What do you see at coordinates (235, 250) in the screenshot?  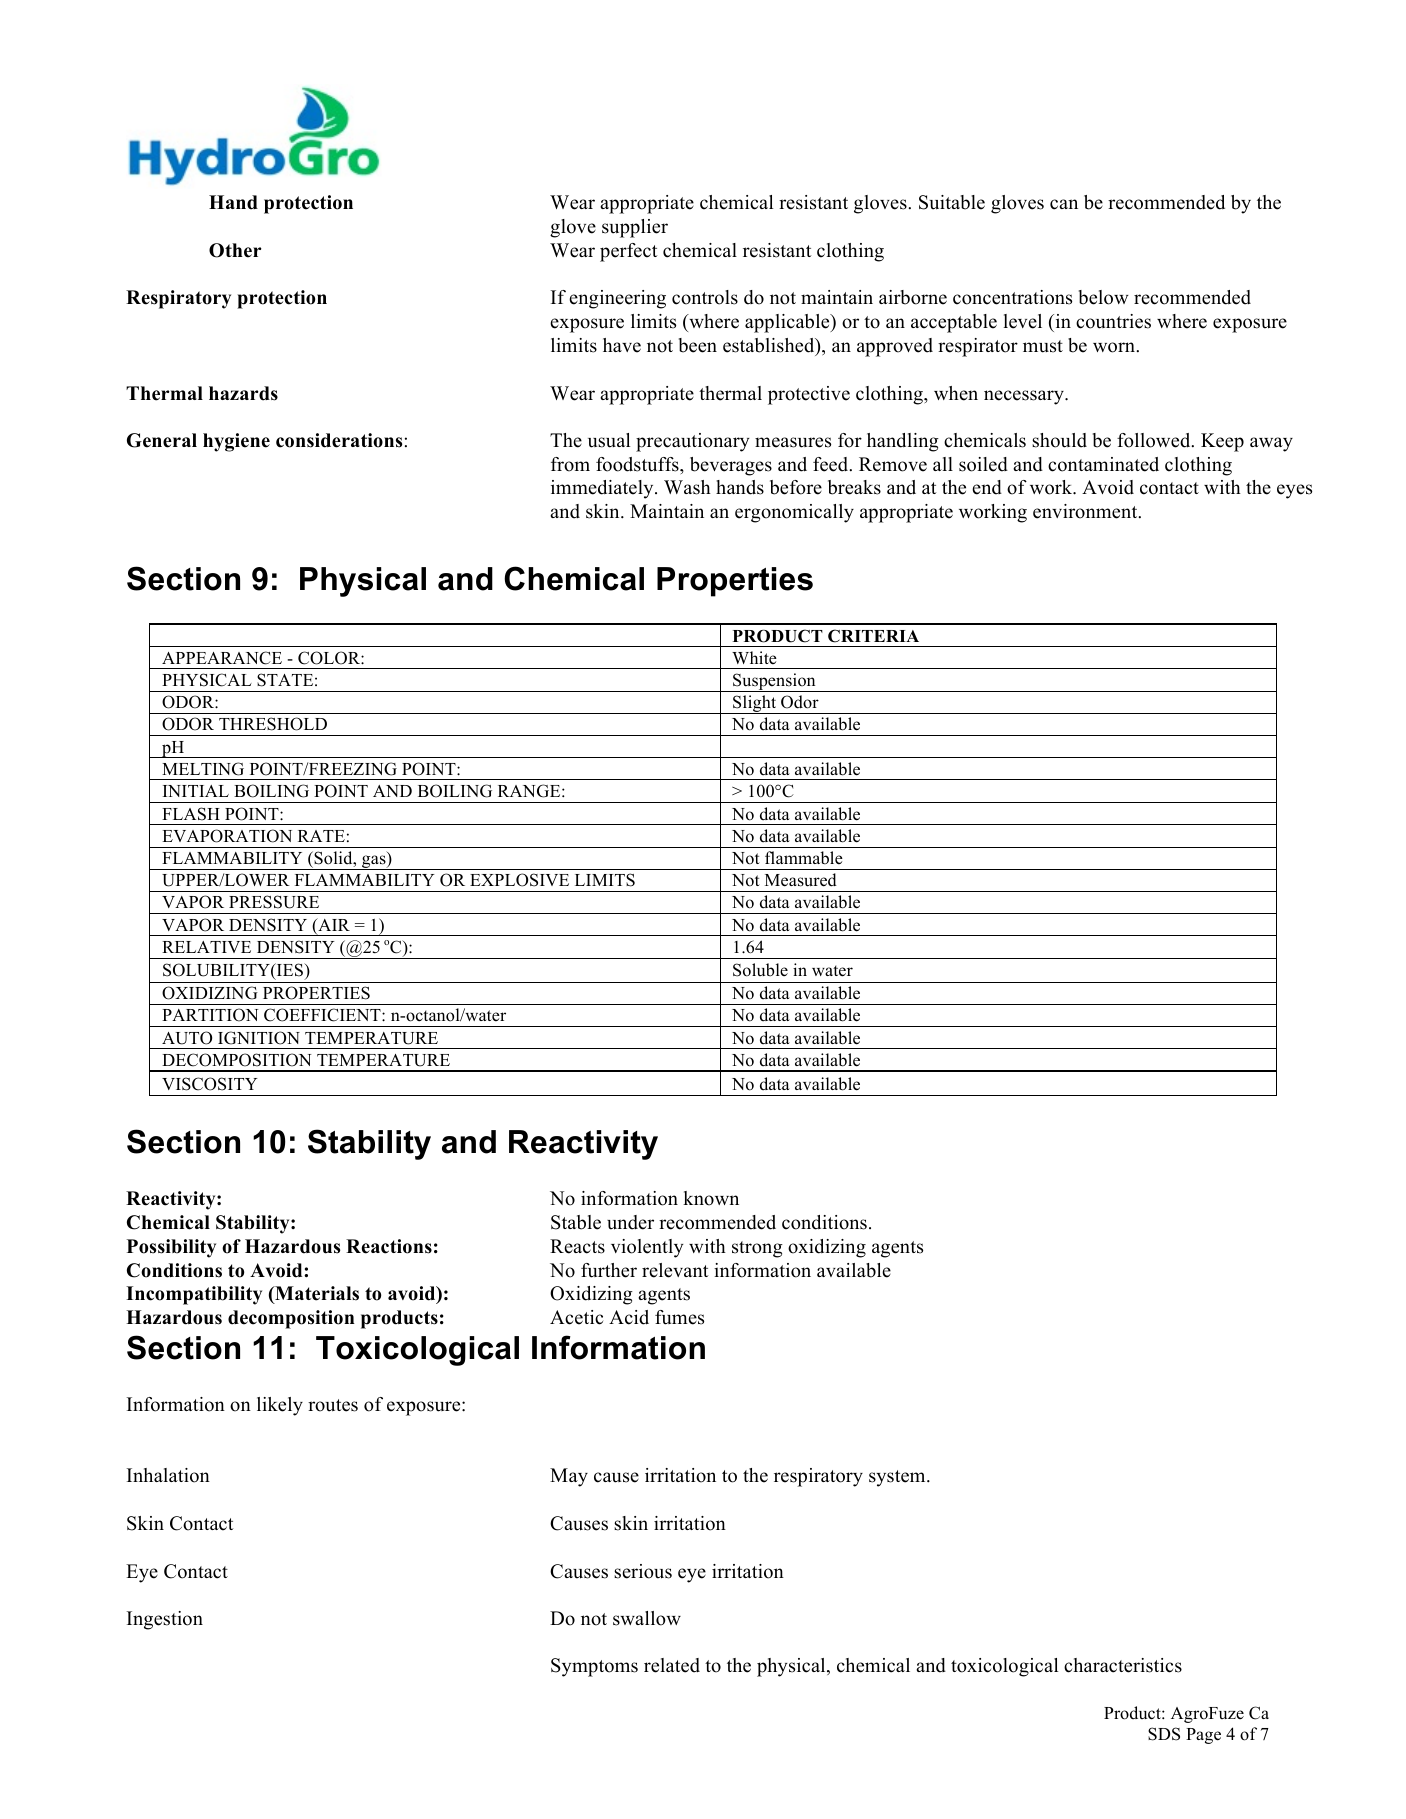 I see `Other` at bounding box center [235, 250].
